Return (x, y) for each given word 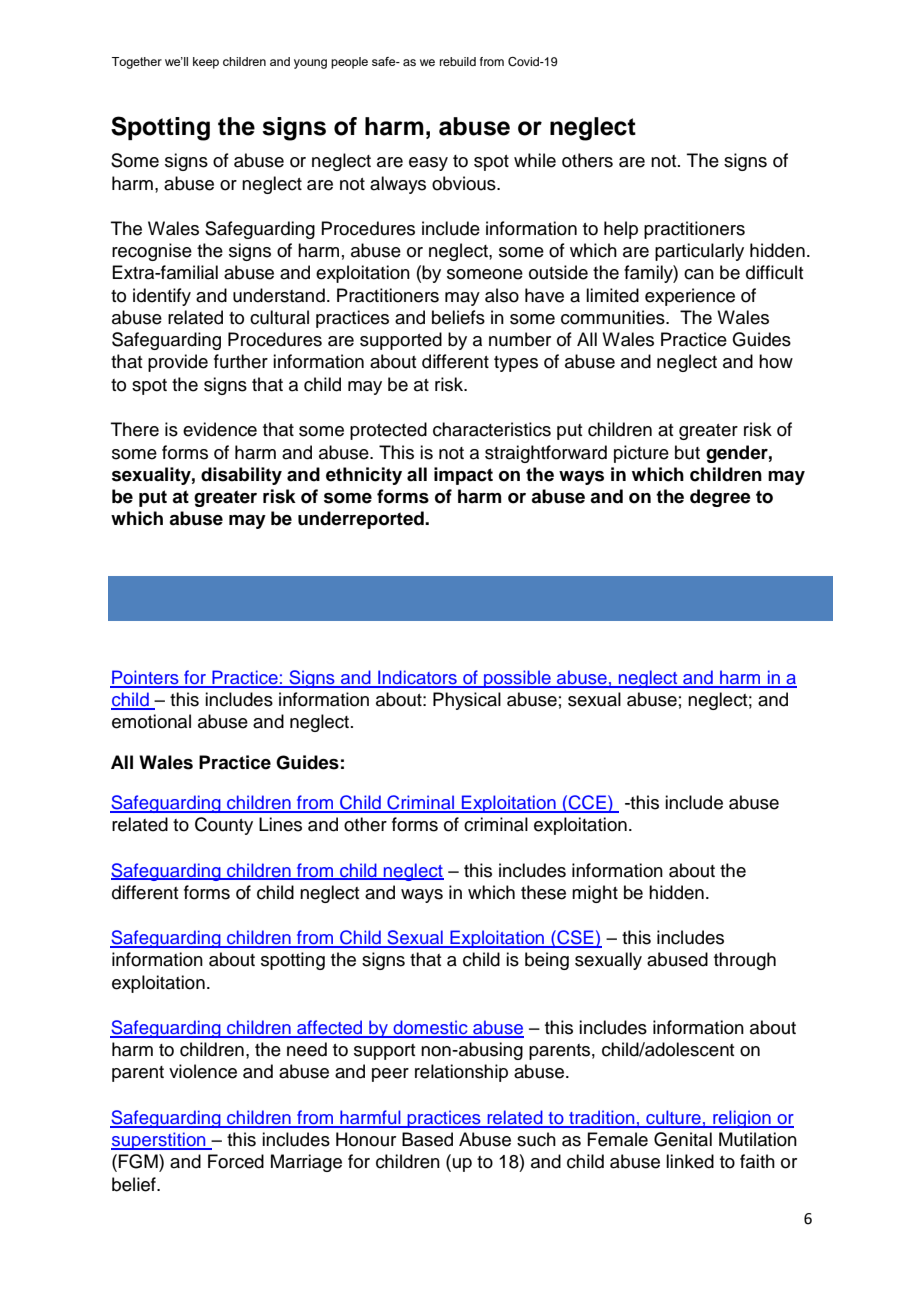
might (595, 894)
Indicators (417, 678)
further (241, 361)
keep (206, 63)
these (543, 892)
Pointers (145, 678)
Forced (236, 1161)
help (621, 230)
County (224, 826)
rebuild (458, 61)
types (516, 364)
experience (690, 297)
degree (720, 498)
